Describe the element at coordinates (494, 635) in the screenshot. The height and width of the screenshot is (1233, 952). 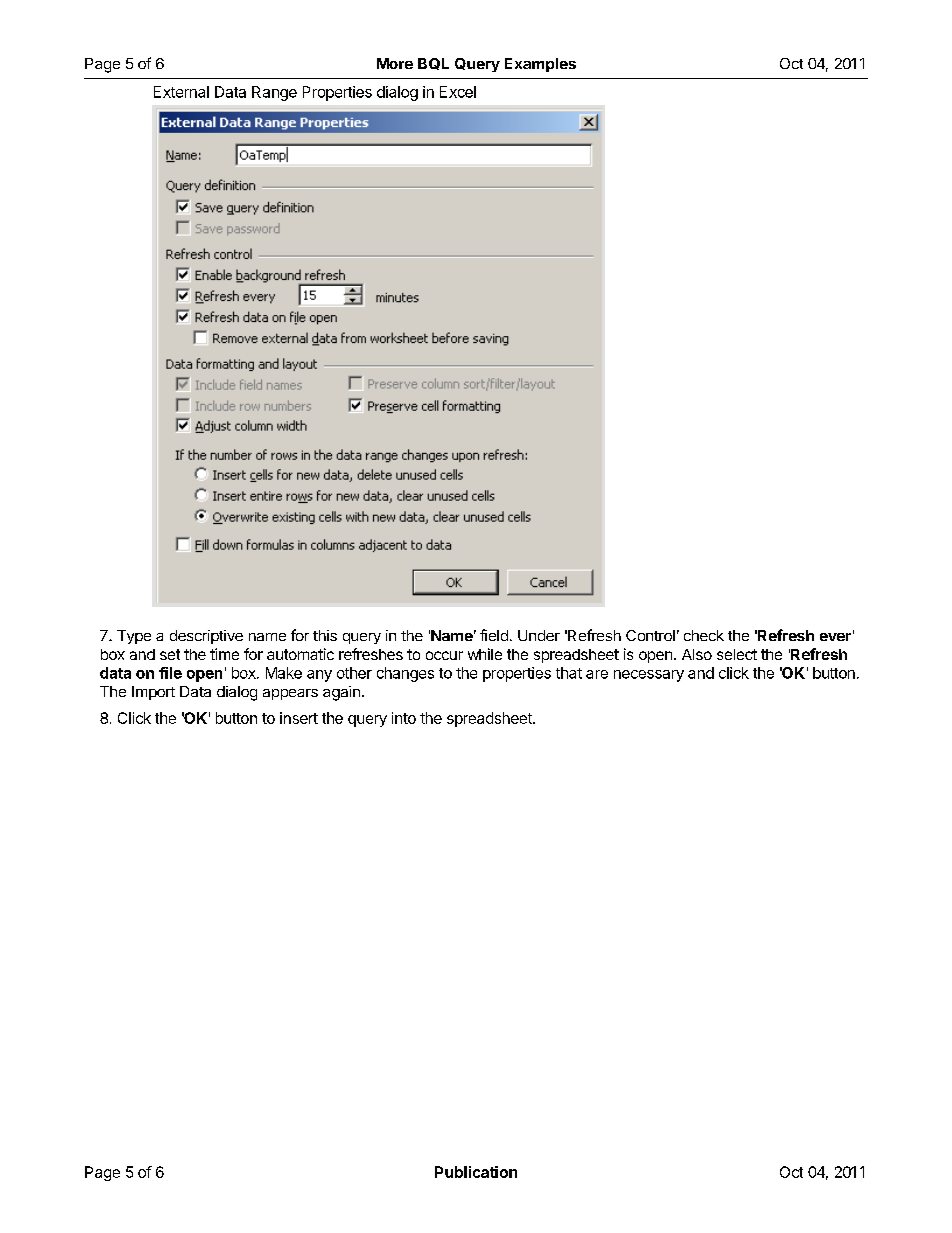
I see `field` at that location.
